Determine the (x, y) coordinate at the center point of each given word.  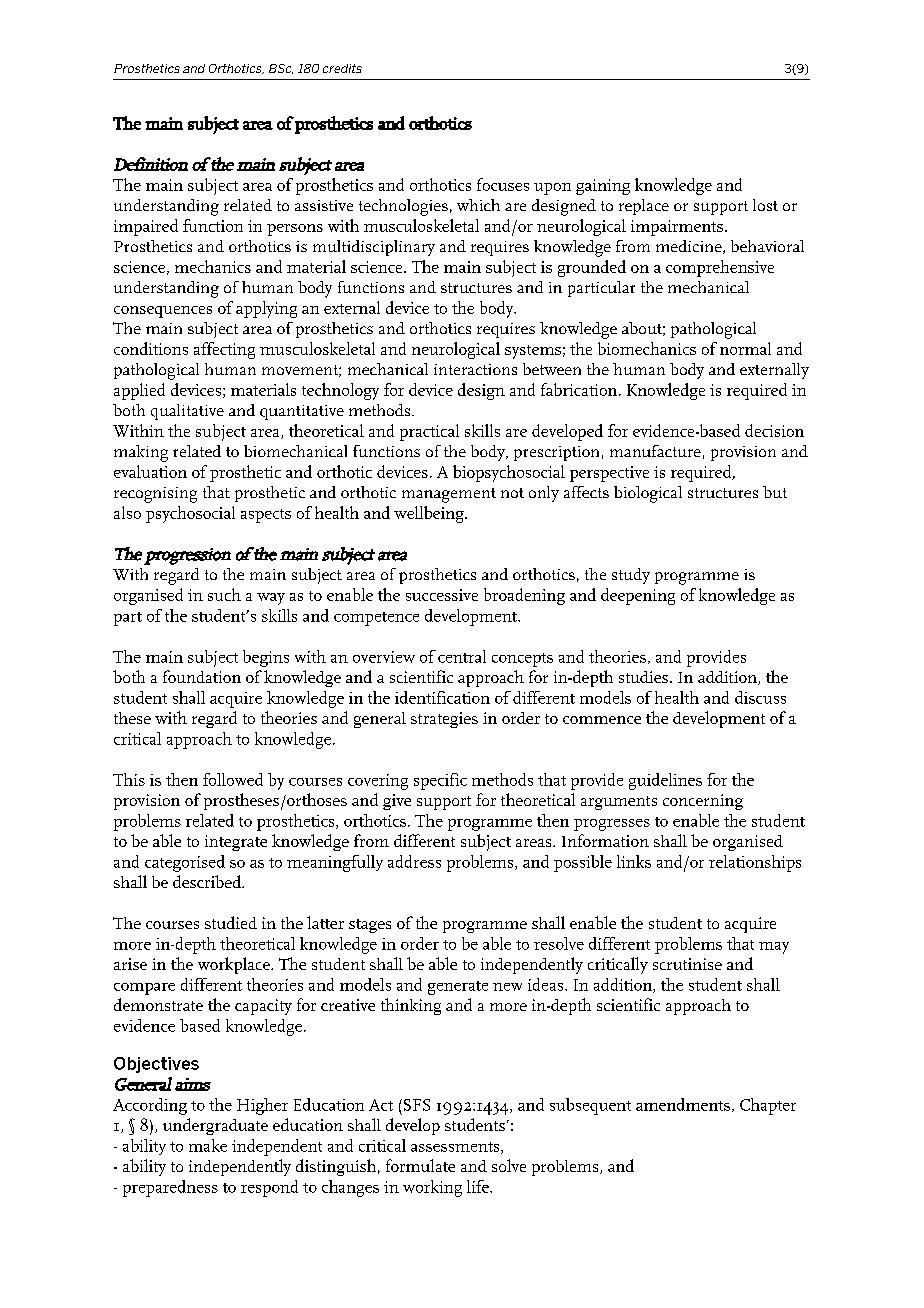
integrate (236, 843)
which (478, 205)
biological (648, 494)
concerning (703, 802)
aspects (266, 516)
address (414, 861)
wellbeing (430, 514)
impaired (146, 227)
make (208, 1145)
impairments (677, 228)
